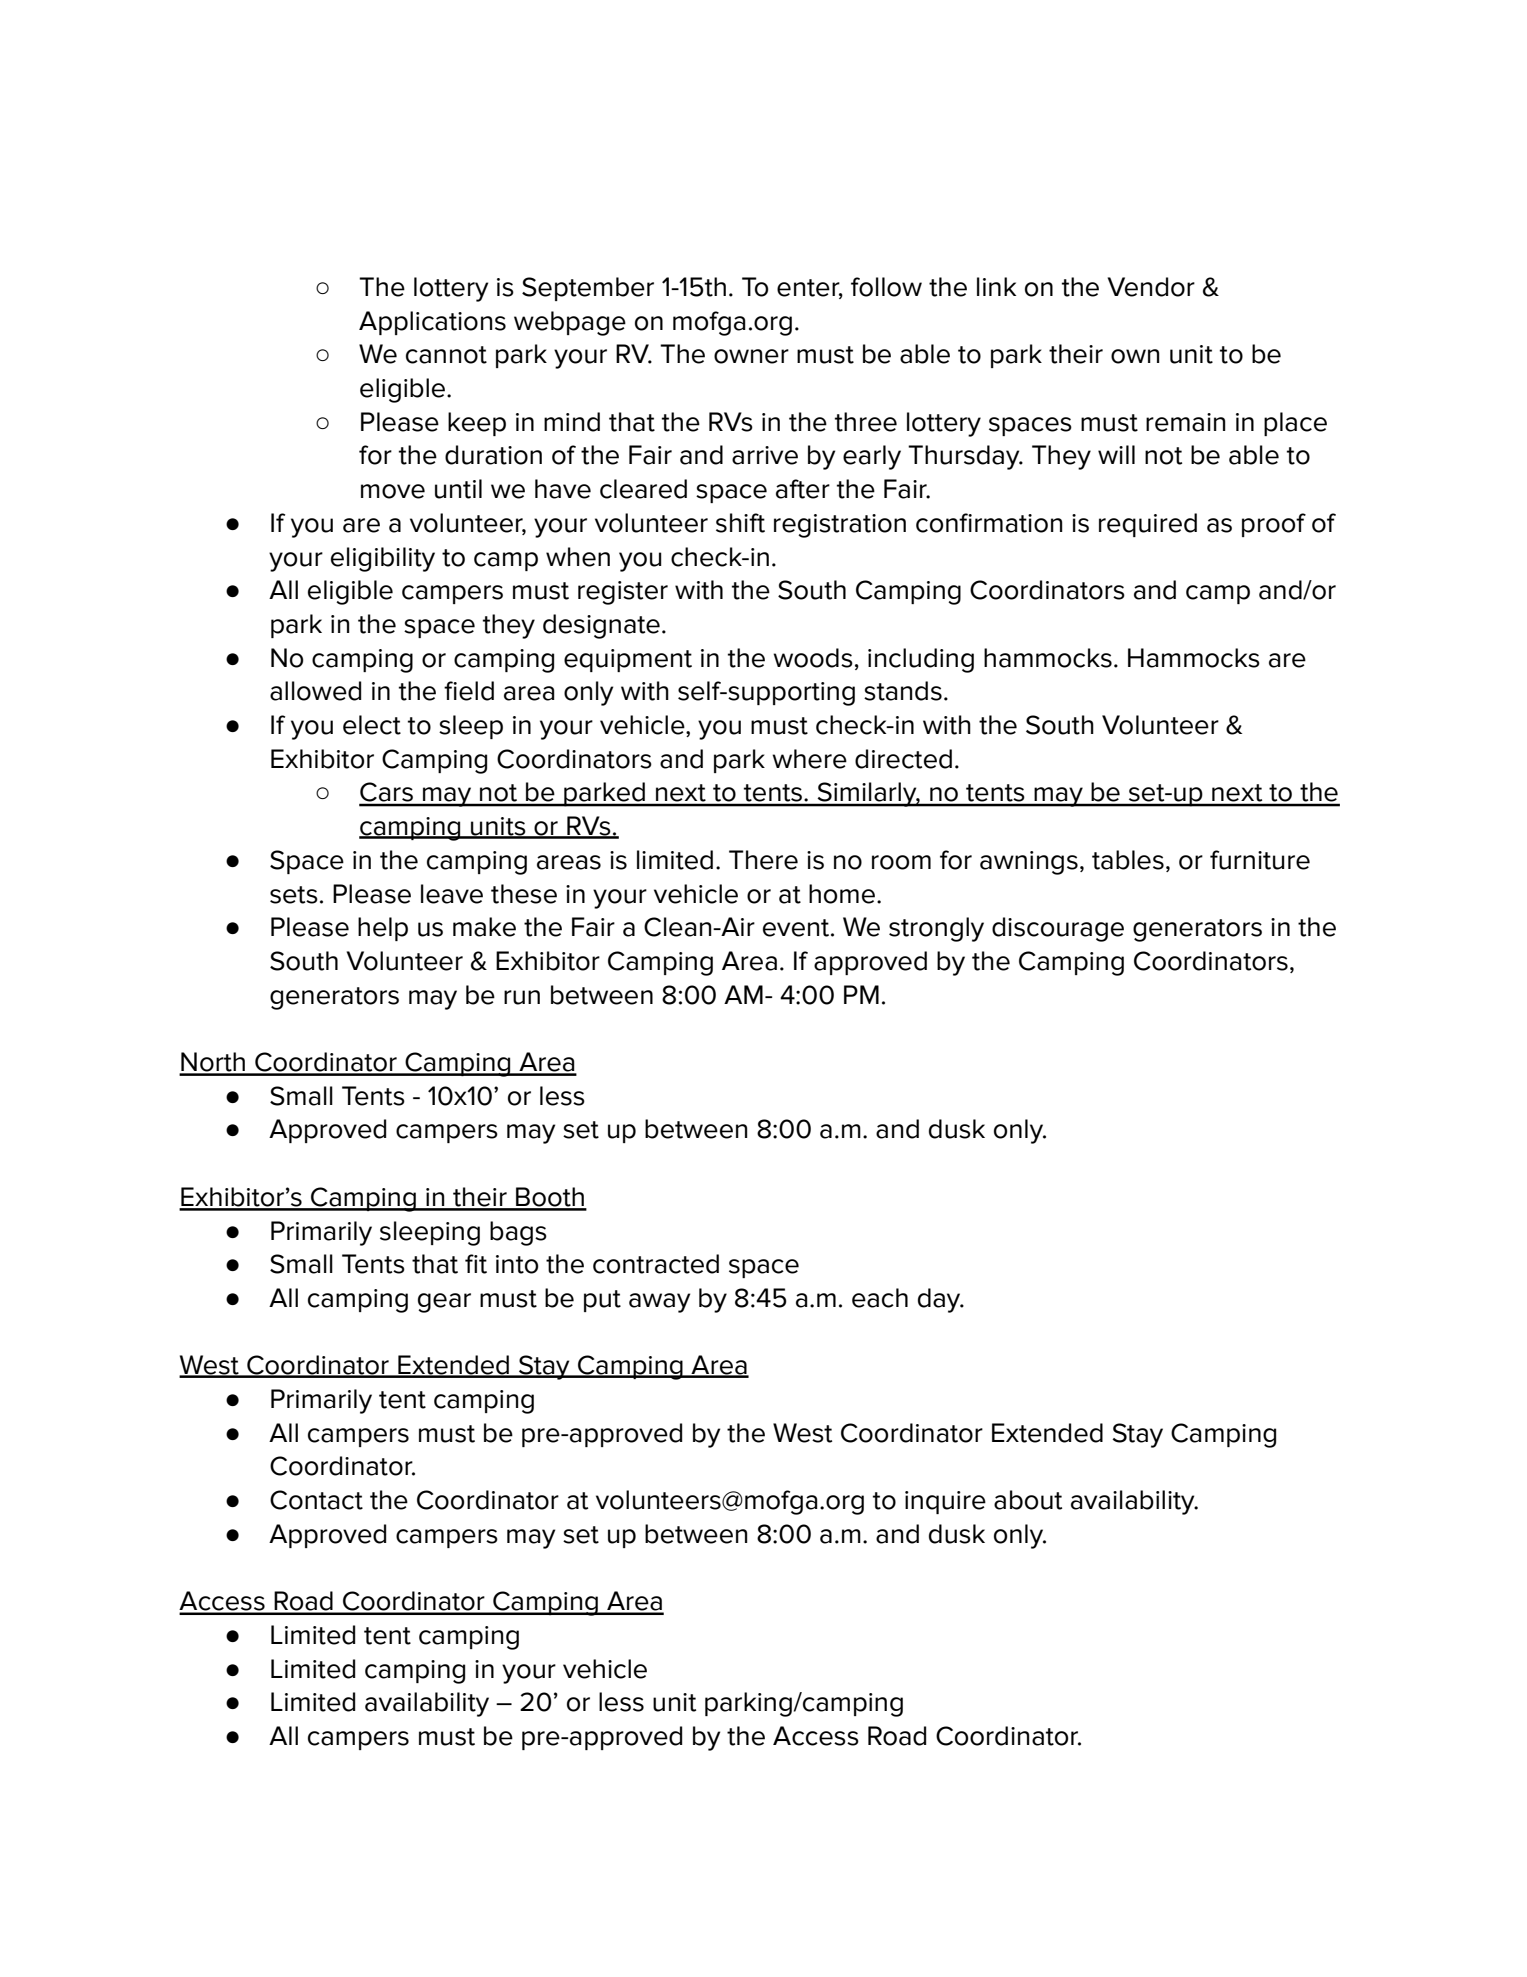 This page has height=1977, width=1527. I want to click on home, so click(842, 894).
